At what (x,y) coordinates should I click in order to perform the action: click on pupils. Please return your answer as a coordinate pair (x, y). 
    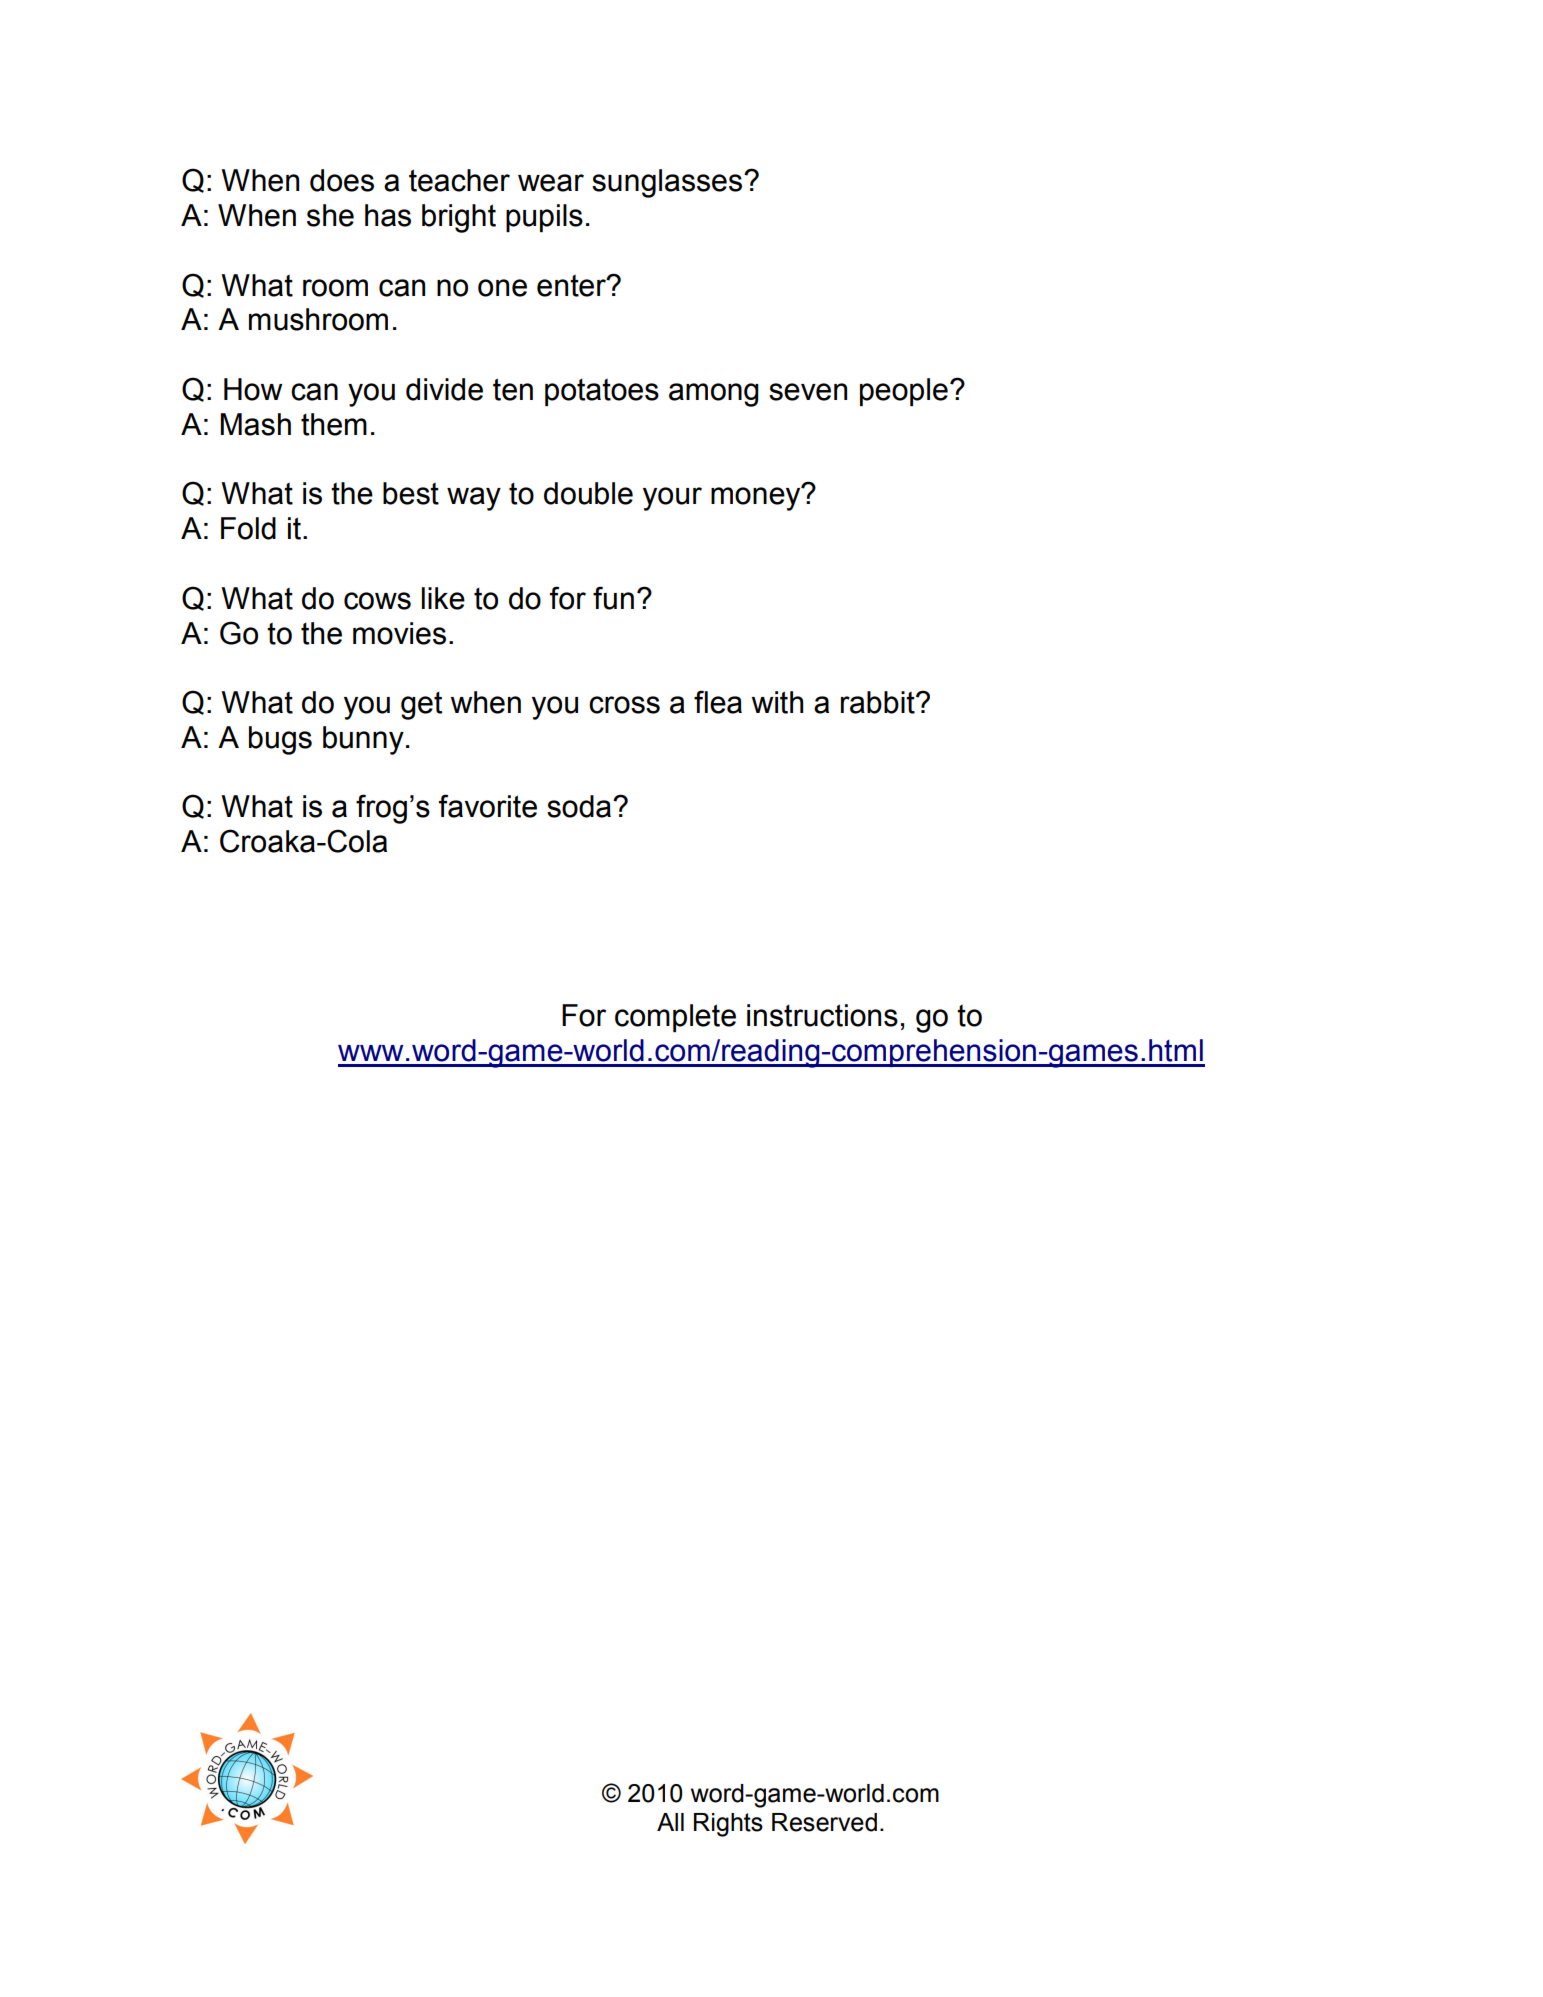
    Looking at the image, I should click on (544, 218).
